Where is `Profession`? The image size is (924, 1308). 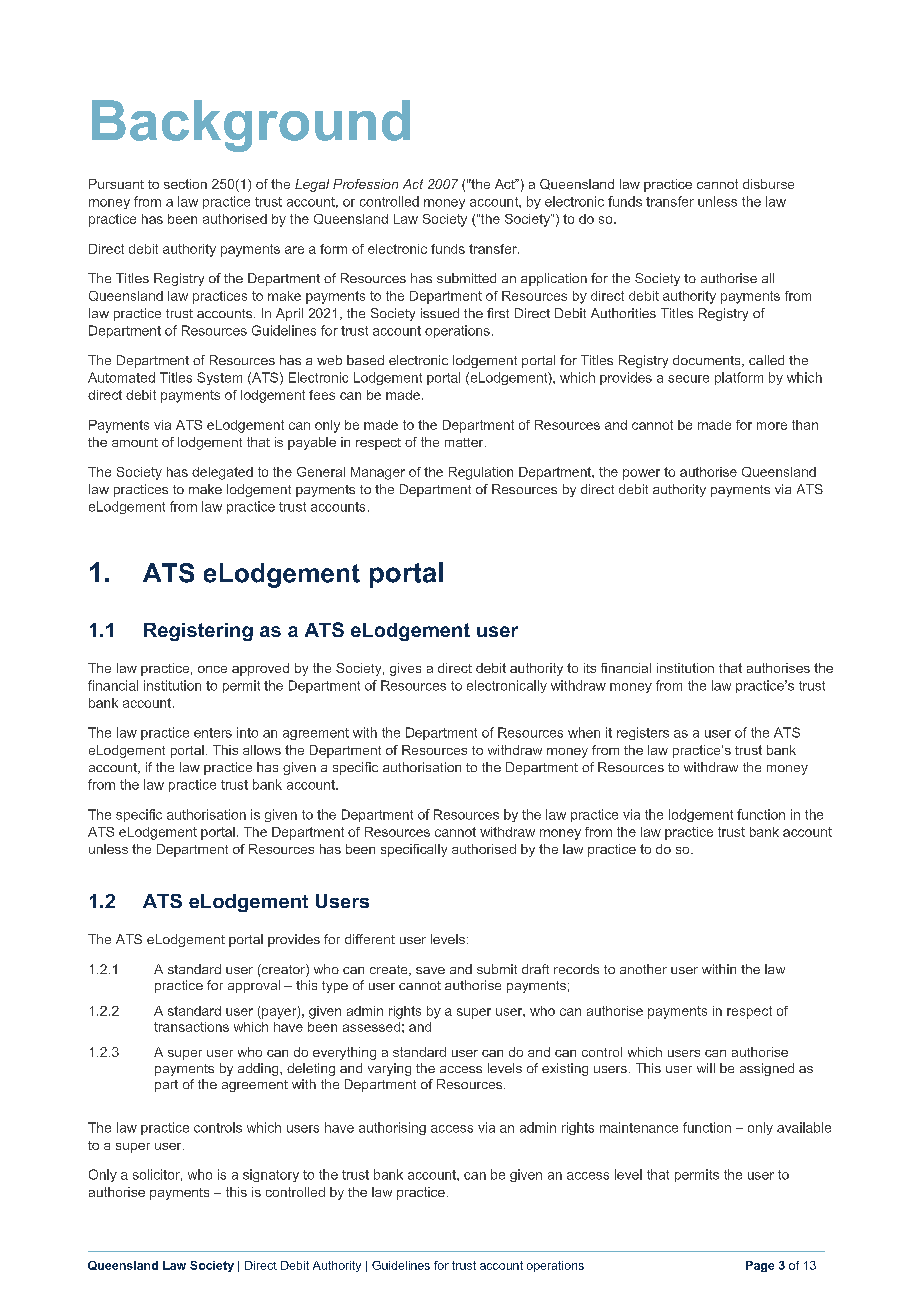 Profession is located at coordinates (365, 184).
